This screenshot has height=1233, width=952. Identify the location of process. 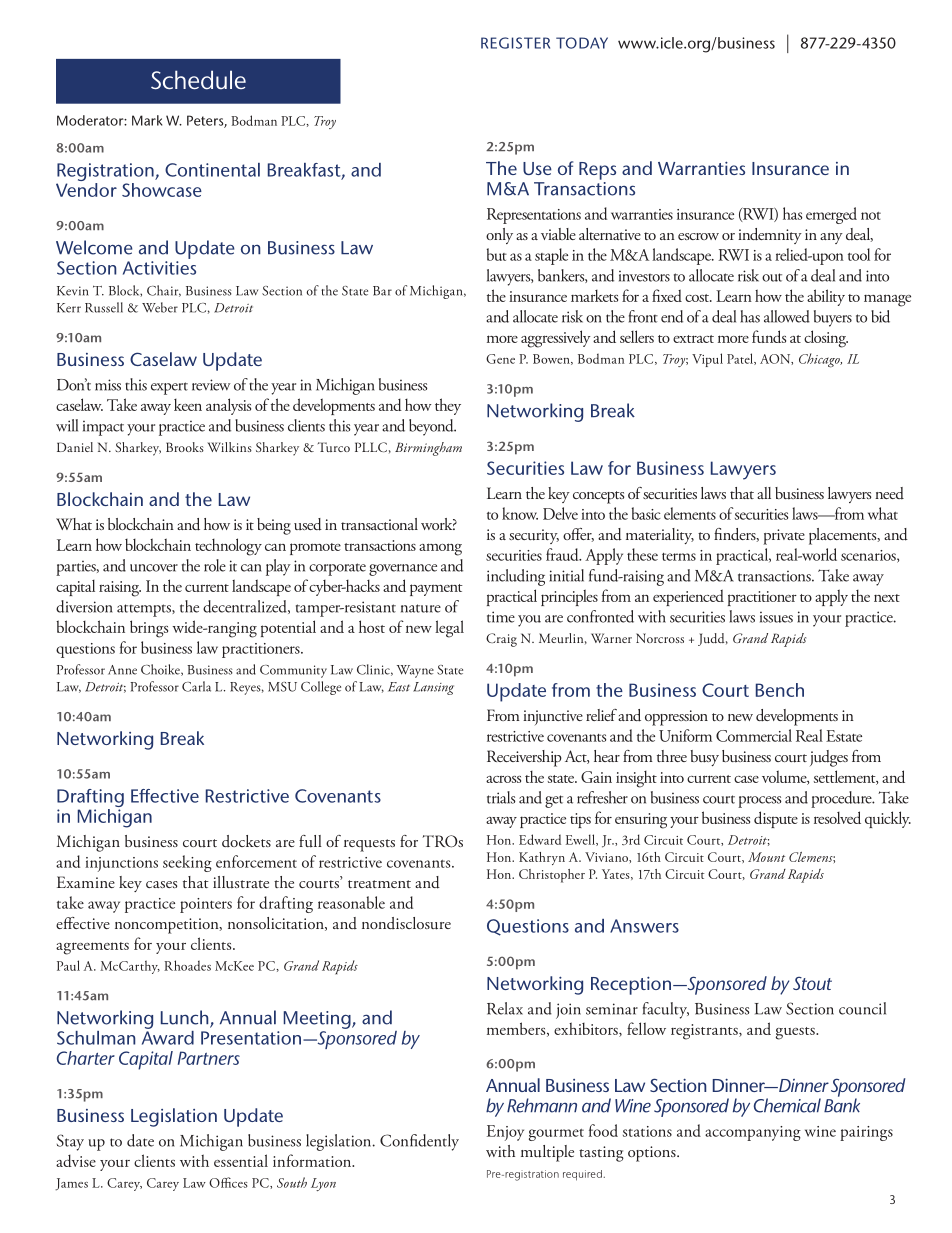
(759, 802).
